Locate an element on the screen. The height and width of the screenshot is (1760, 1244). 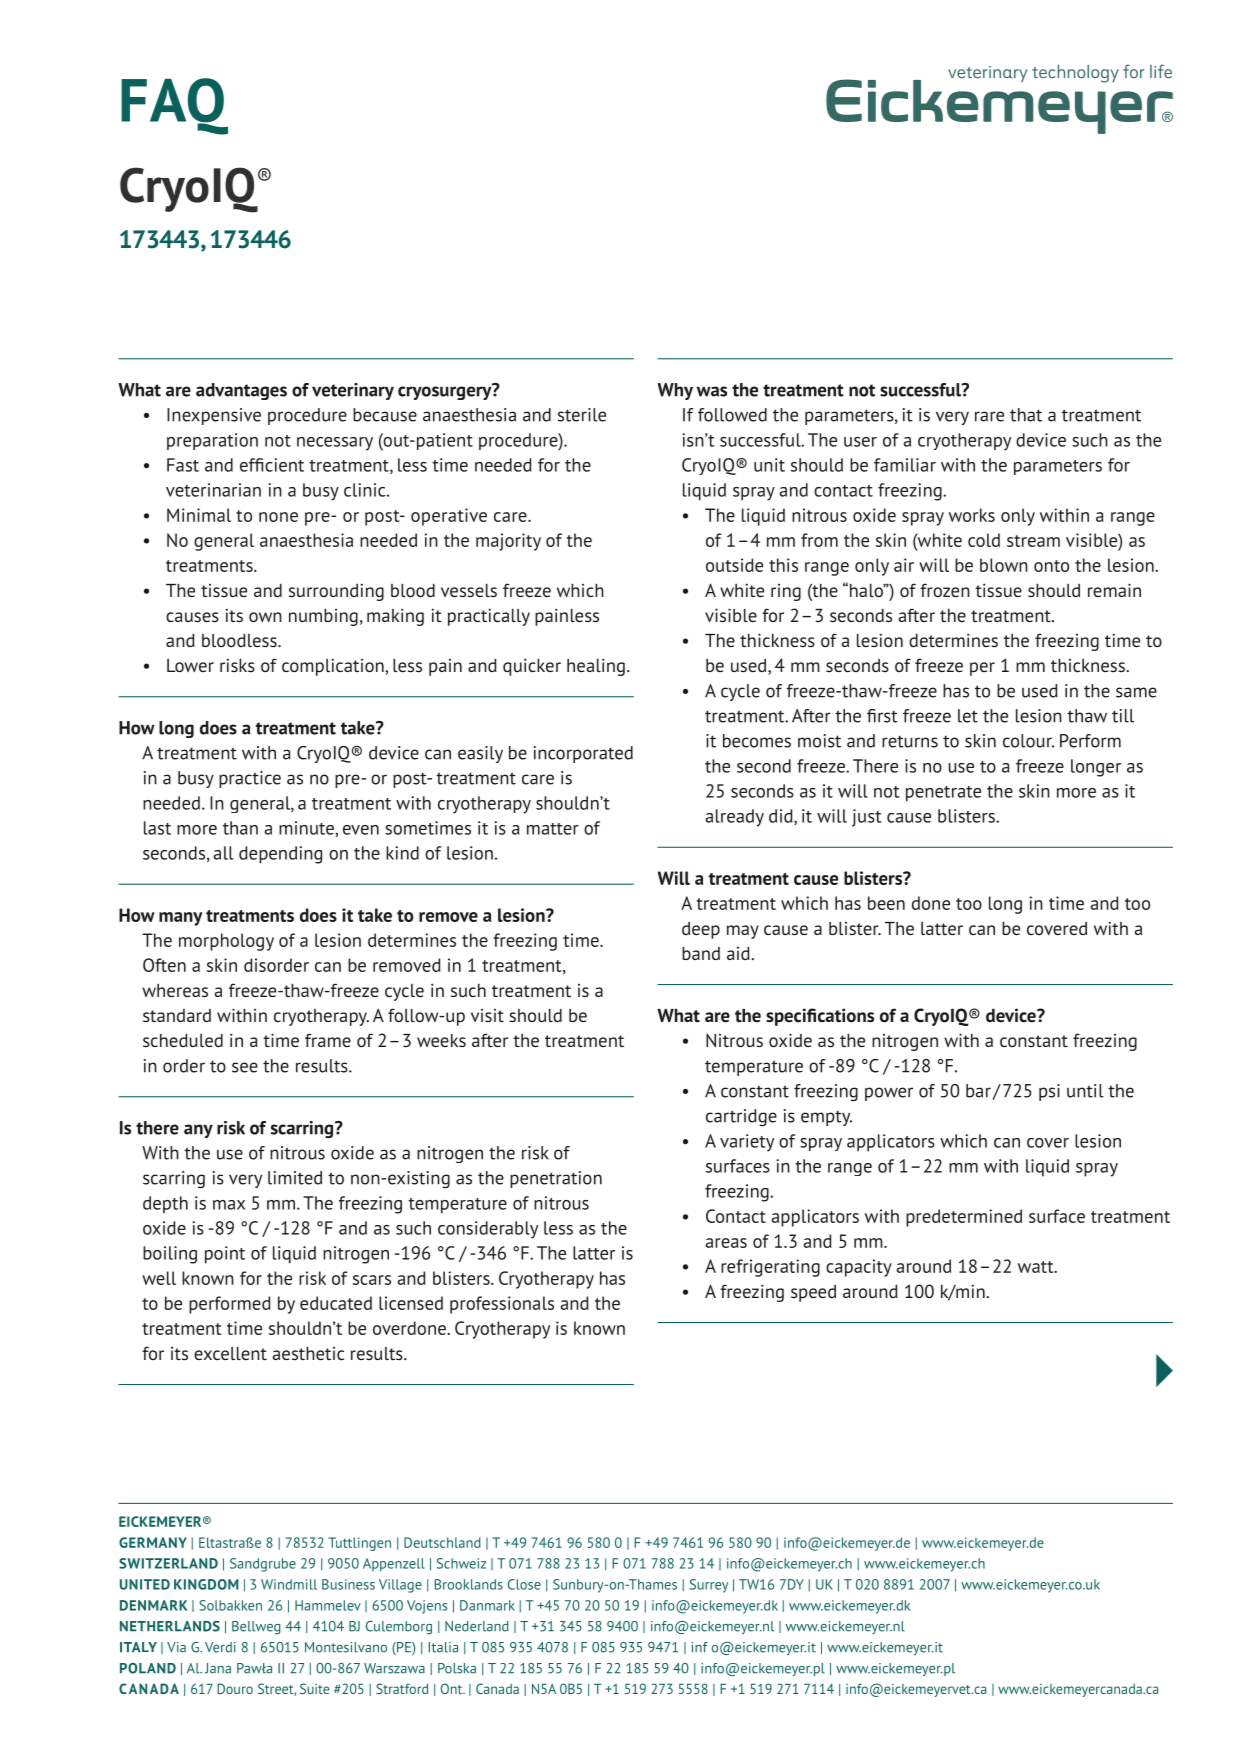
FAQ is located at coordinates (174, 106).
